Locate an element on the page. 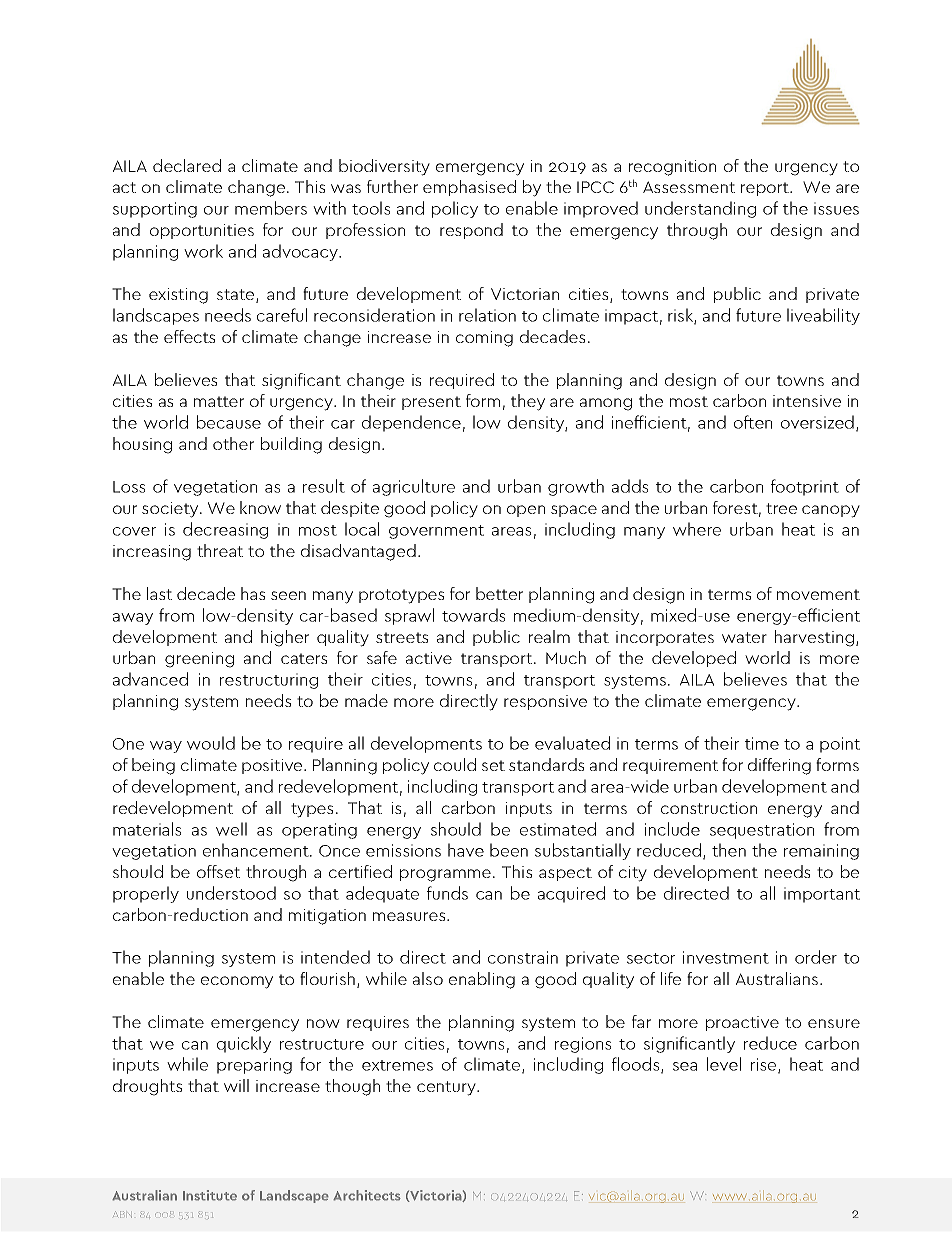 The height and width of the page is (1233, 952). rise is located at coordinates (765, 1066).
